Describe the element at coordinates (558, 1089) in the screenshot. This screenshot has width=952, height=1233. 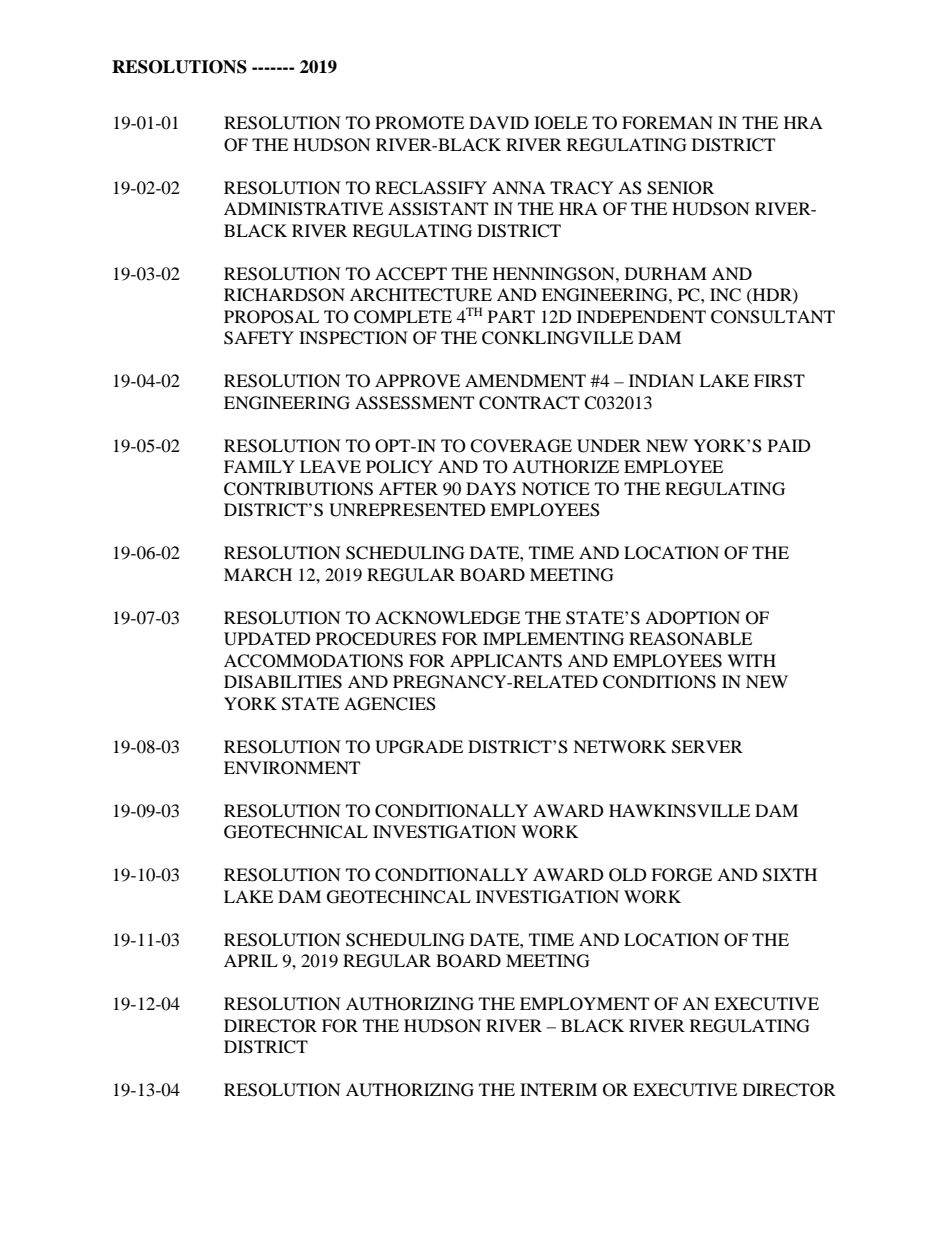
I see `INTERIM` at that location.
